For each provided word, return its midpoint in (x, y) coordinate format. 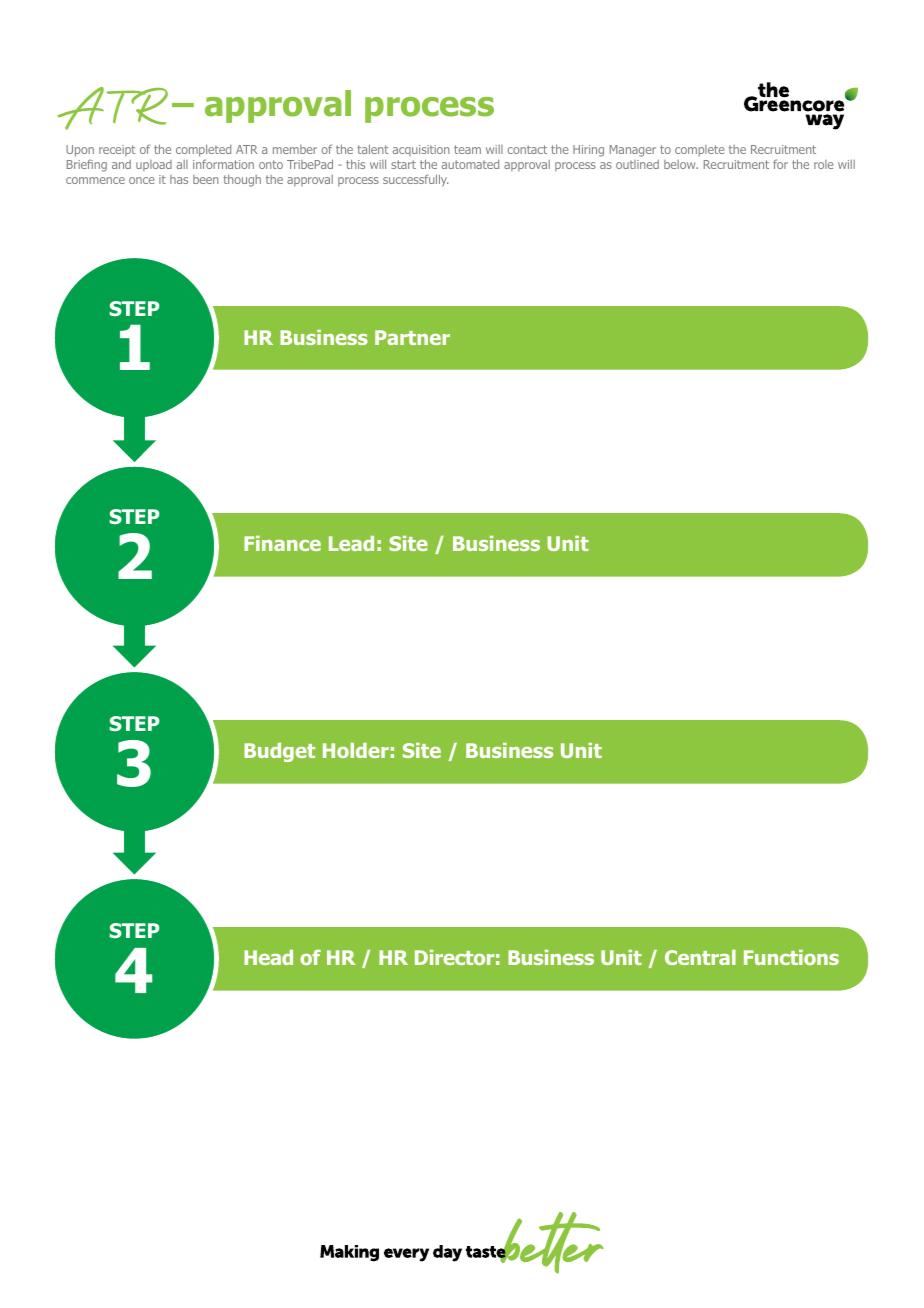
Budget (279, 752)
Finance (282, 543)
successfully (415, 180)
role (823, 164)
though (242, 180)
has (179, 179)
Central (700, 957)
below (681, 164)
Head (268, 957)
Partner (412, 337)
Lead (351, 543)
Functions (791, 957)
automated (470, 164)
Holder (356, 750)
